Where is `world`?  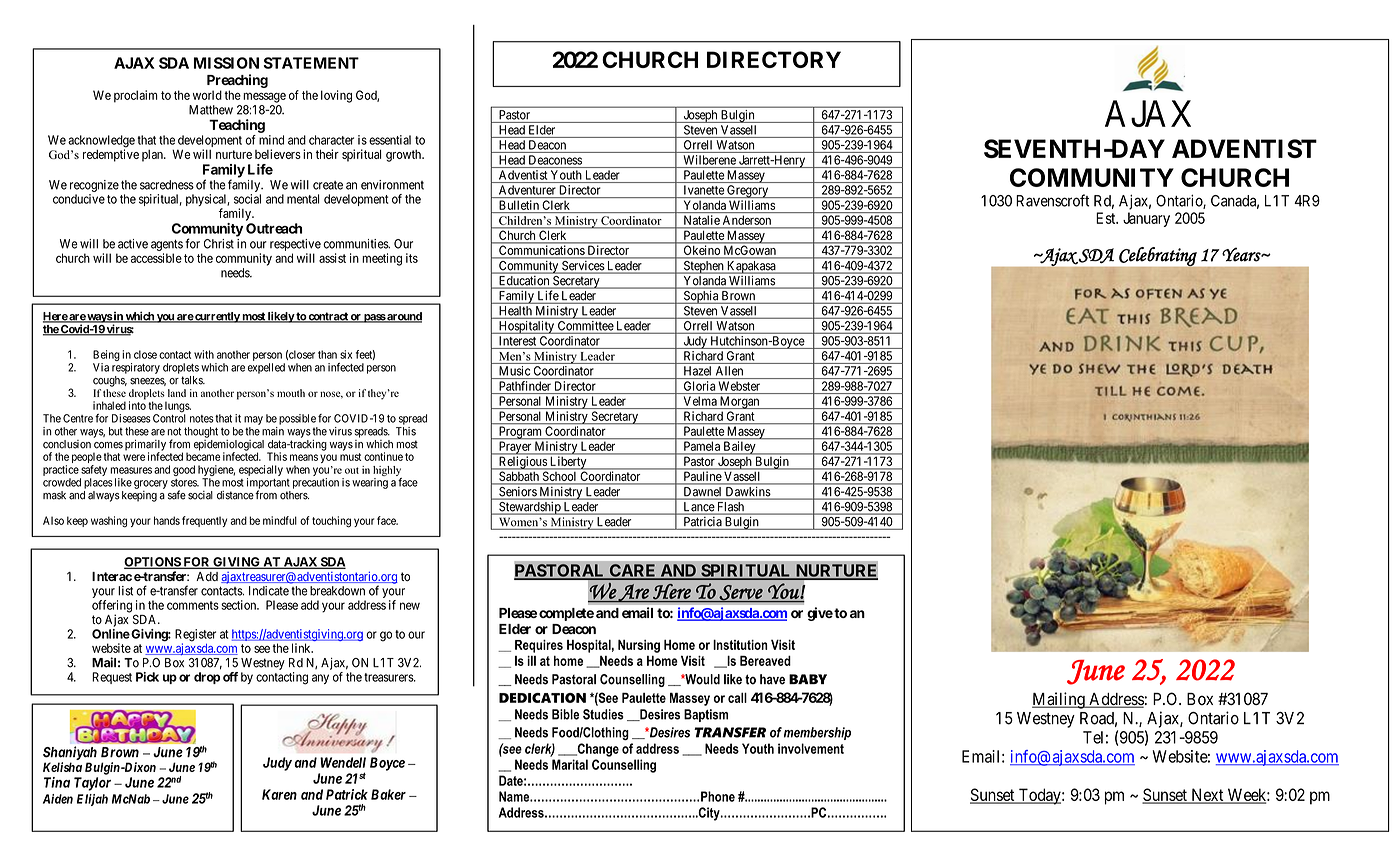
world is located at coordinates (207, 95).
